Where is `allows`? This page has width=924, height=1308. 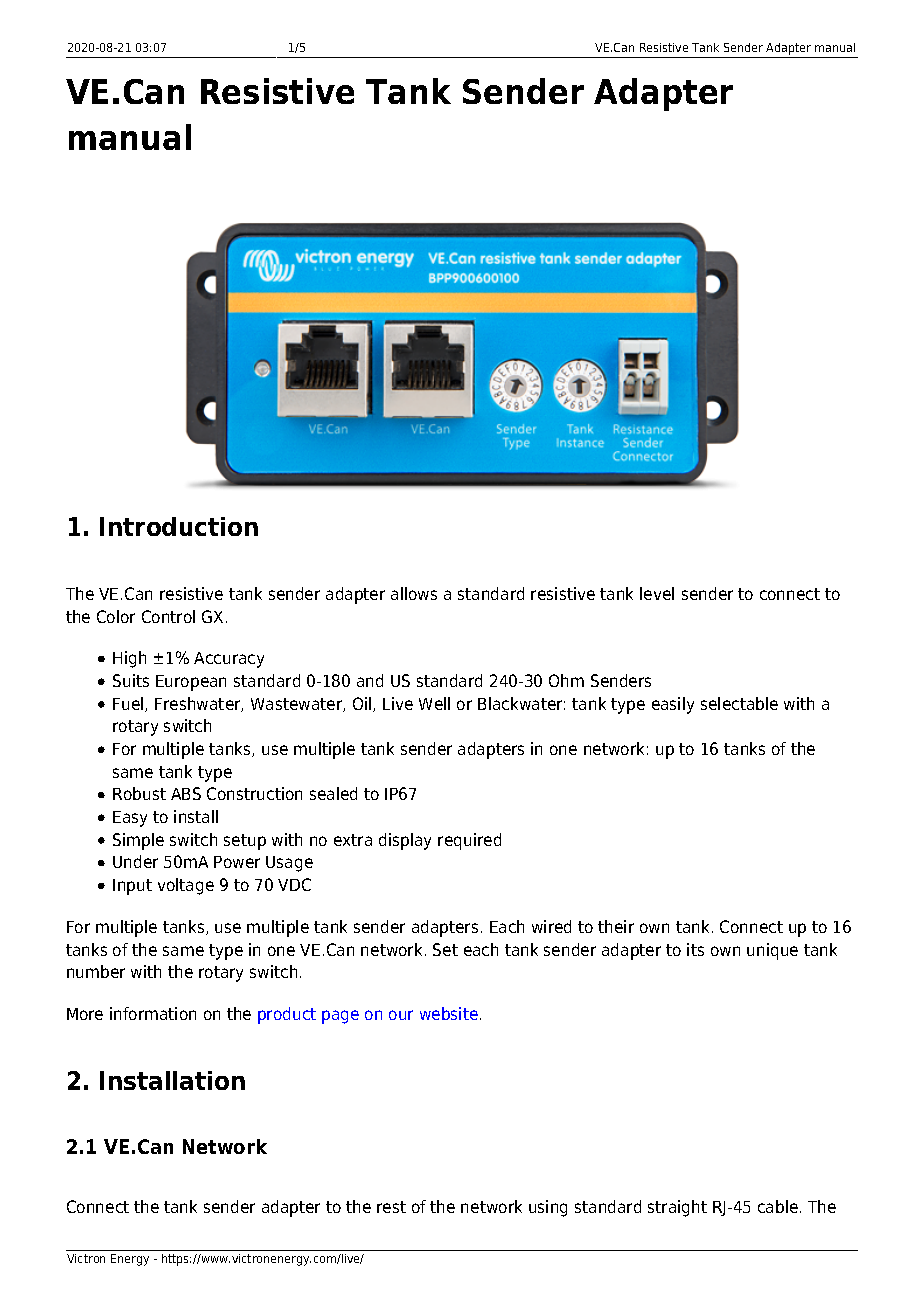 allows is located at coordinates (414, 593).
